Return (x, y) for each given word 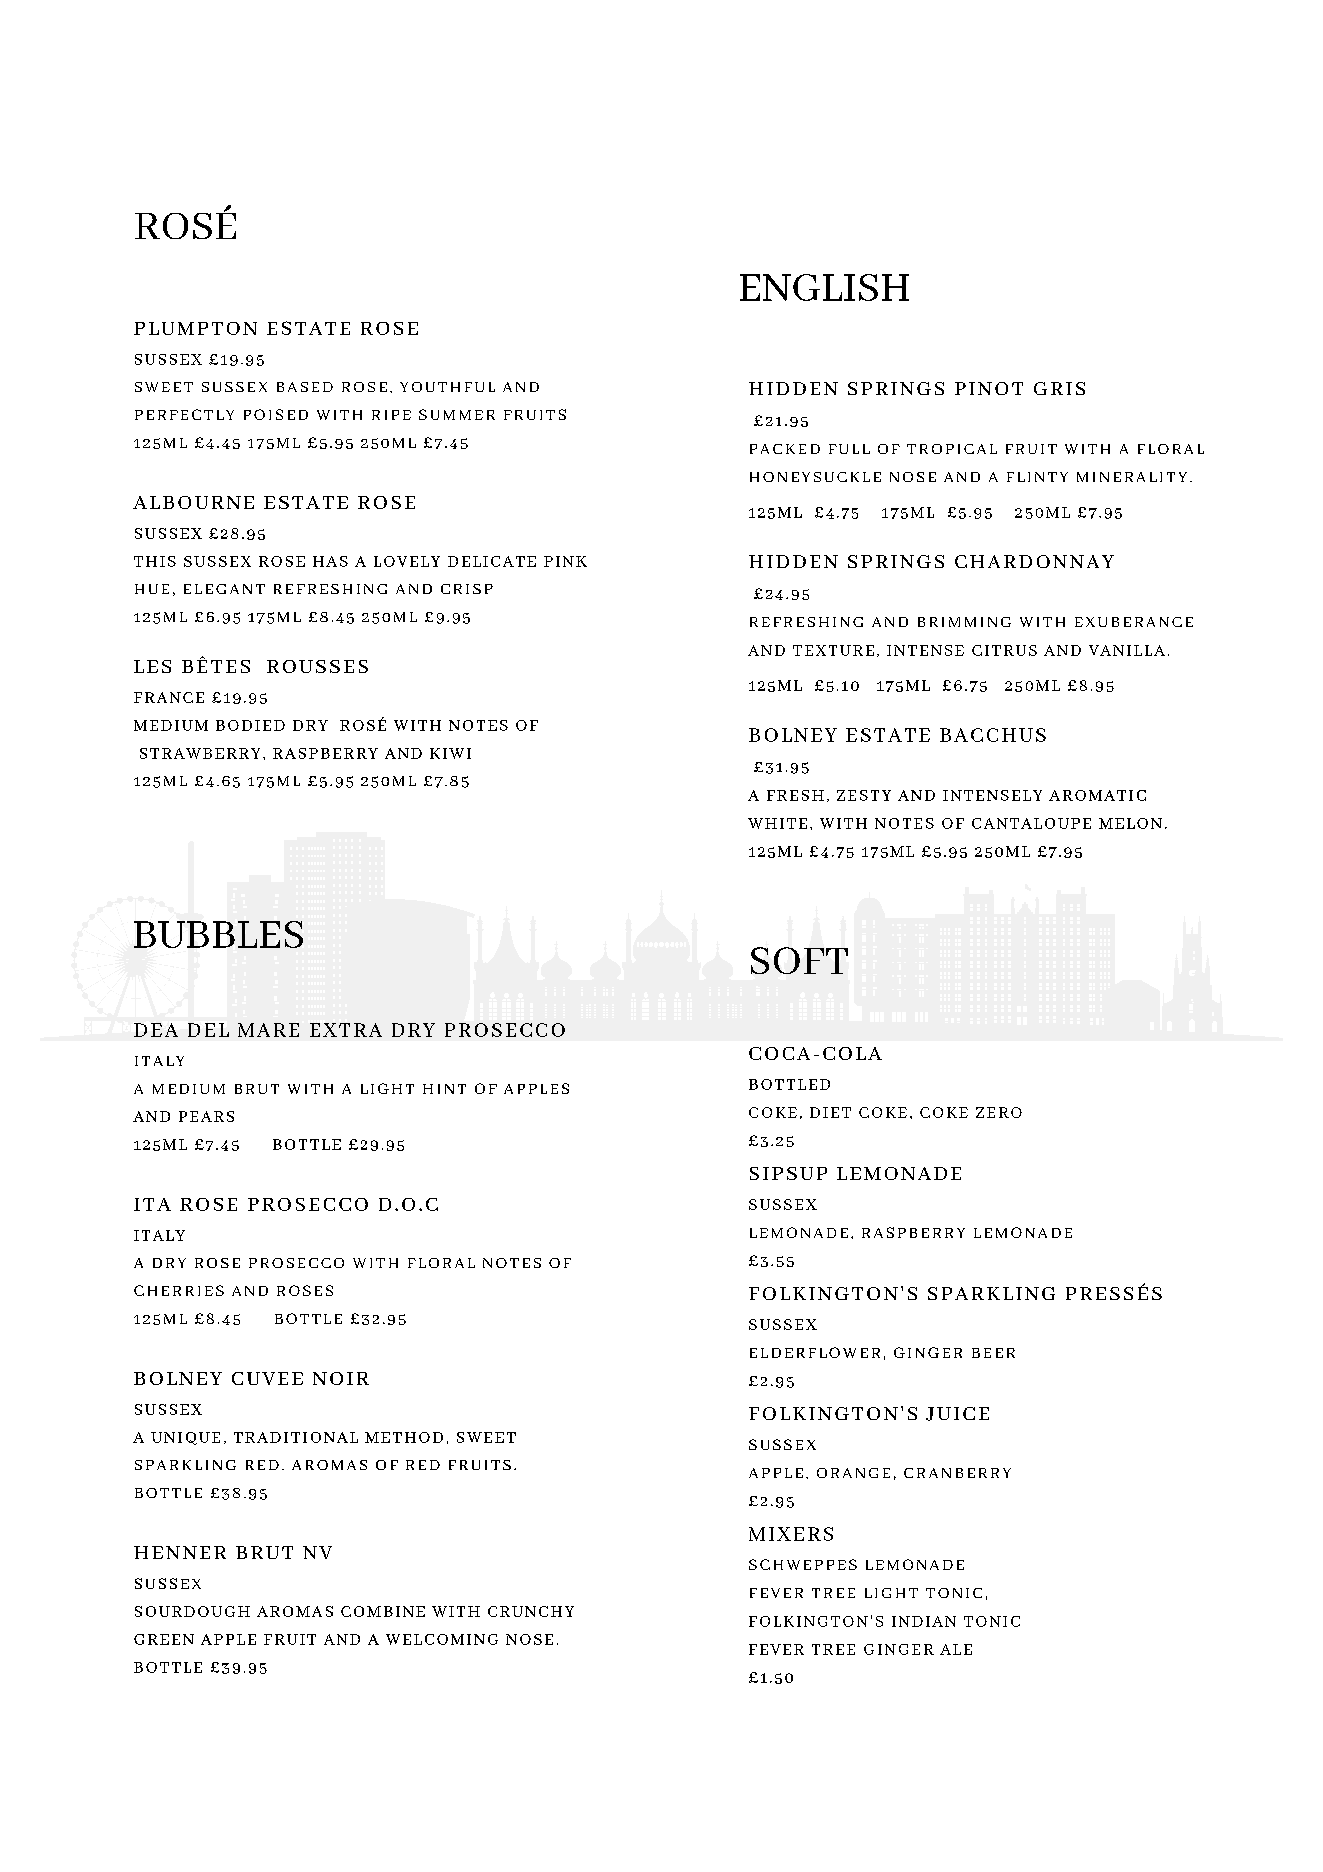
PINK (565, 561)
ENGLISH (824, 287)
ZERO (999, 1112)
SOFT (799, 960)
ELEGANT (224, 589)
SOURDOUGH (192, 1611)
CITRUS (1004, 650)
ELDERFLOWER (815, 1352)
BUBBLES (218, 934)
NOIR (341, 1378)
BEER (993, 1353)
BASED (305, 387)
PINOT (989, 388)
